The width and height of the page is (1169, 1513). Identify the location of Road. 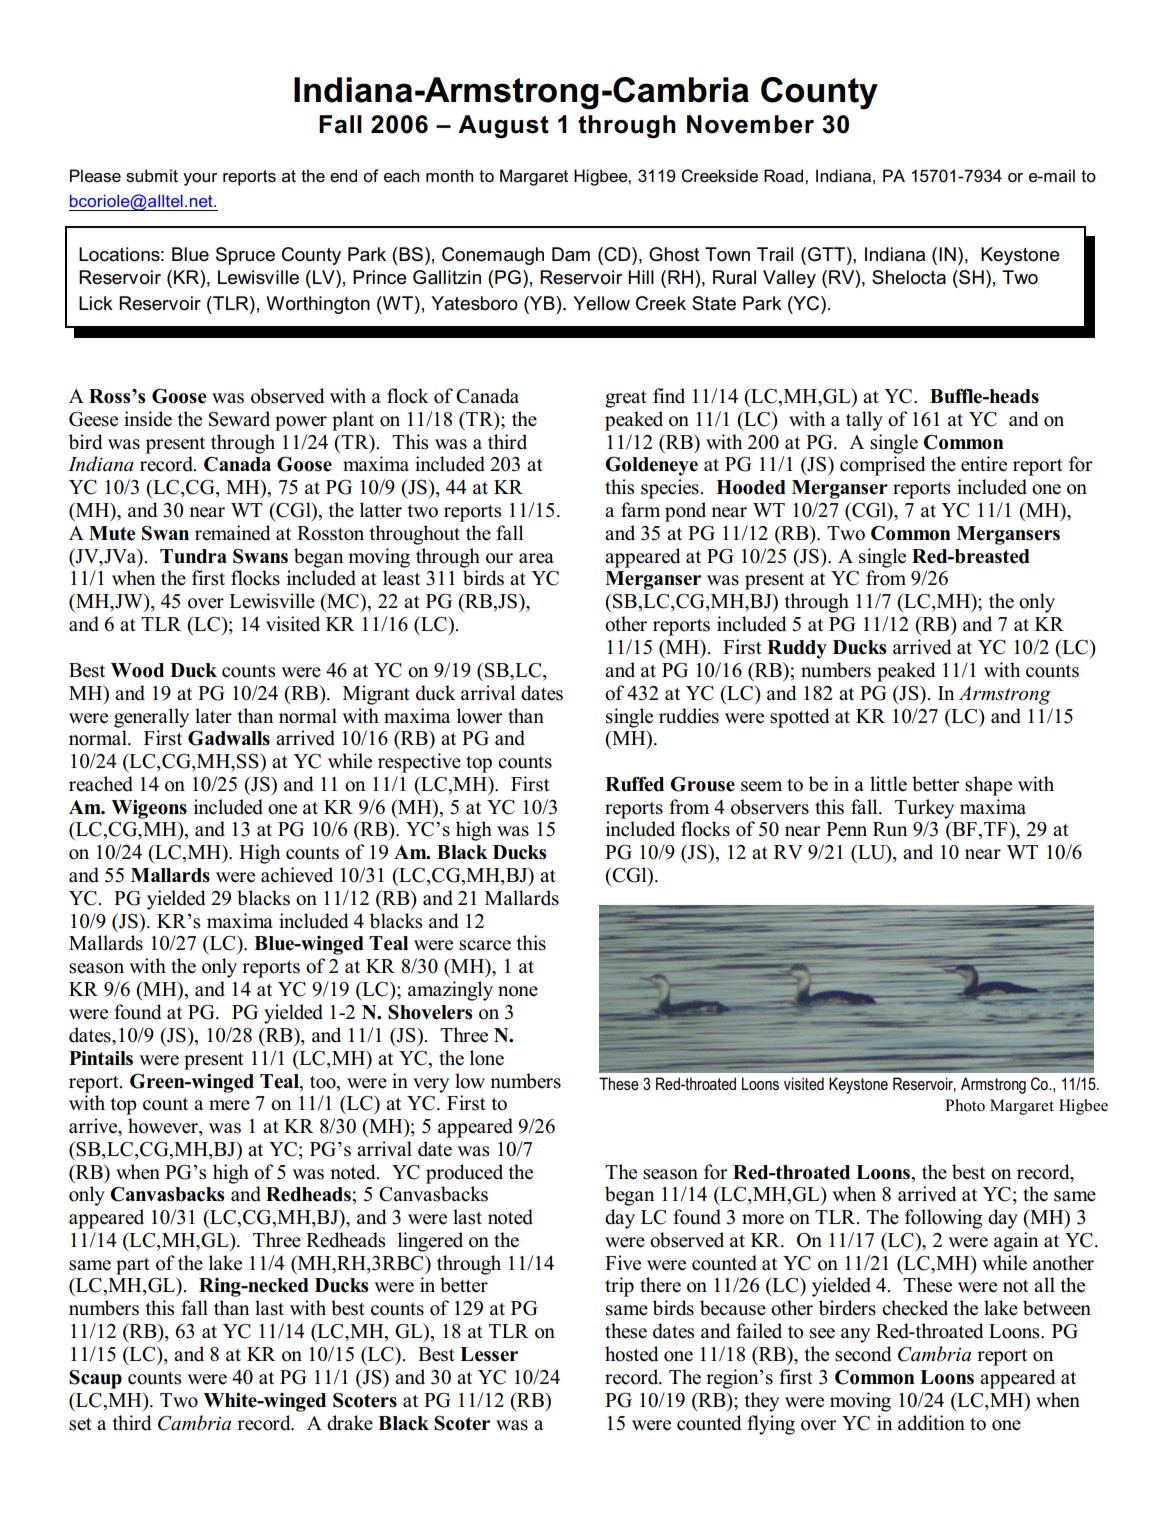
(785, 175).
